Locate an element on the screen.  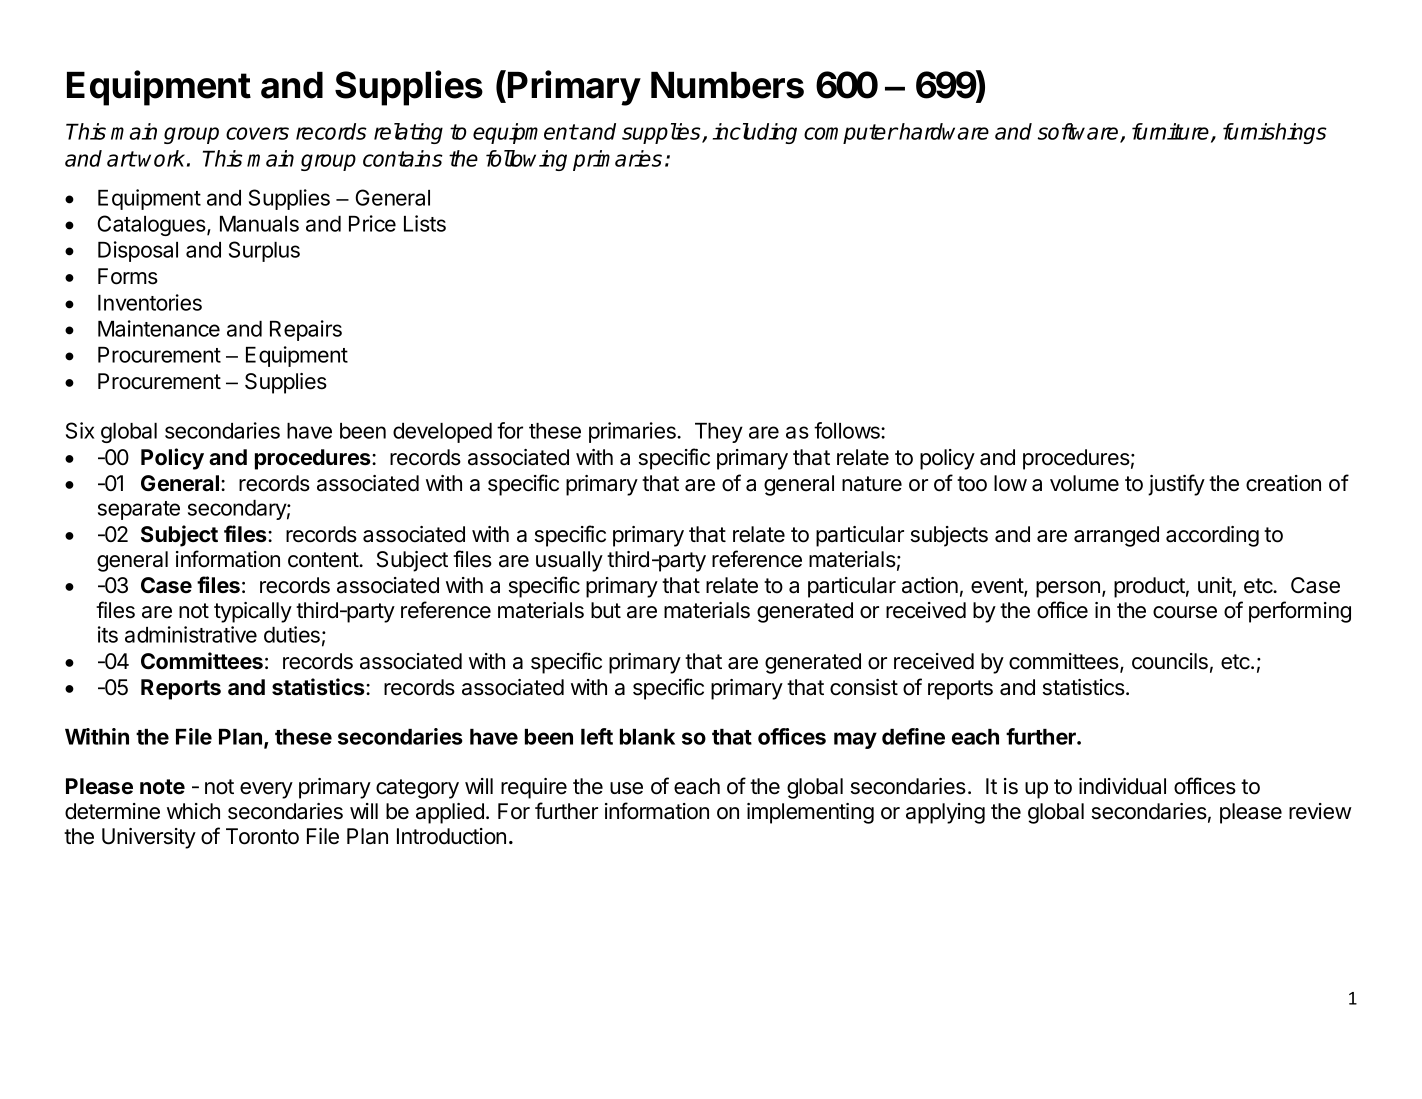
covers is located at coordinates (257, 133).
